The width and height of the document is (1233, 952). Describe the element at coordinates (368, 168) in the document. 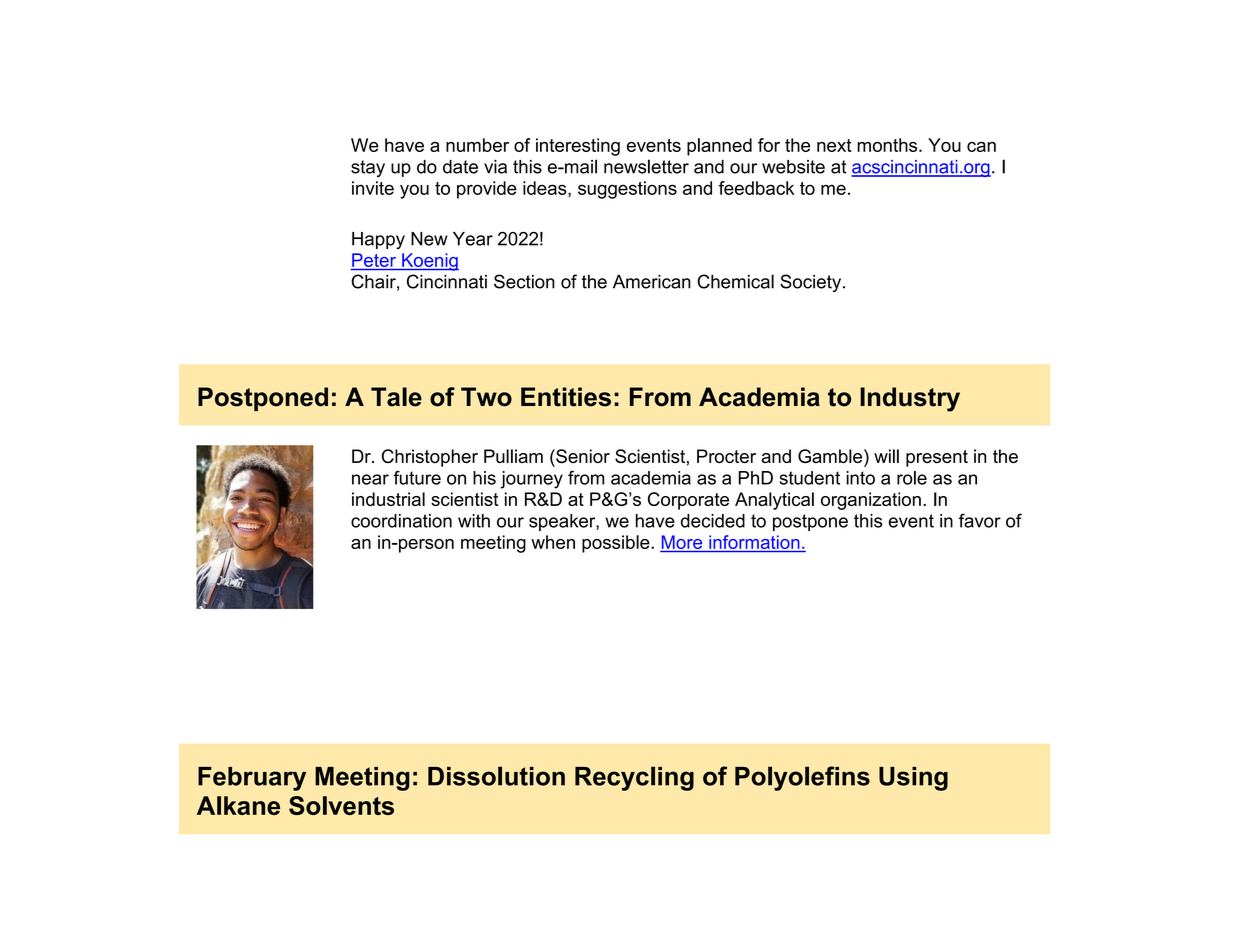

I see `stay` at that location.
